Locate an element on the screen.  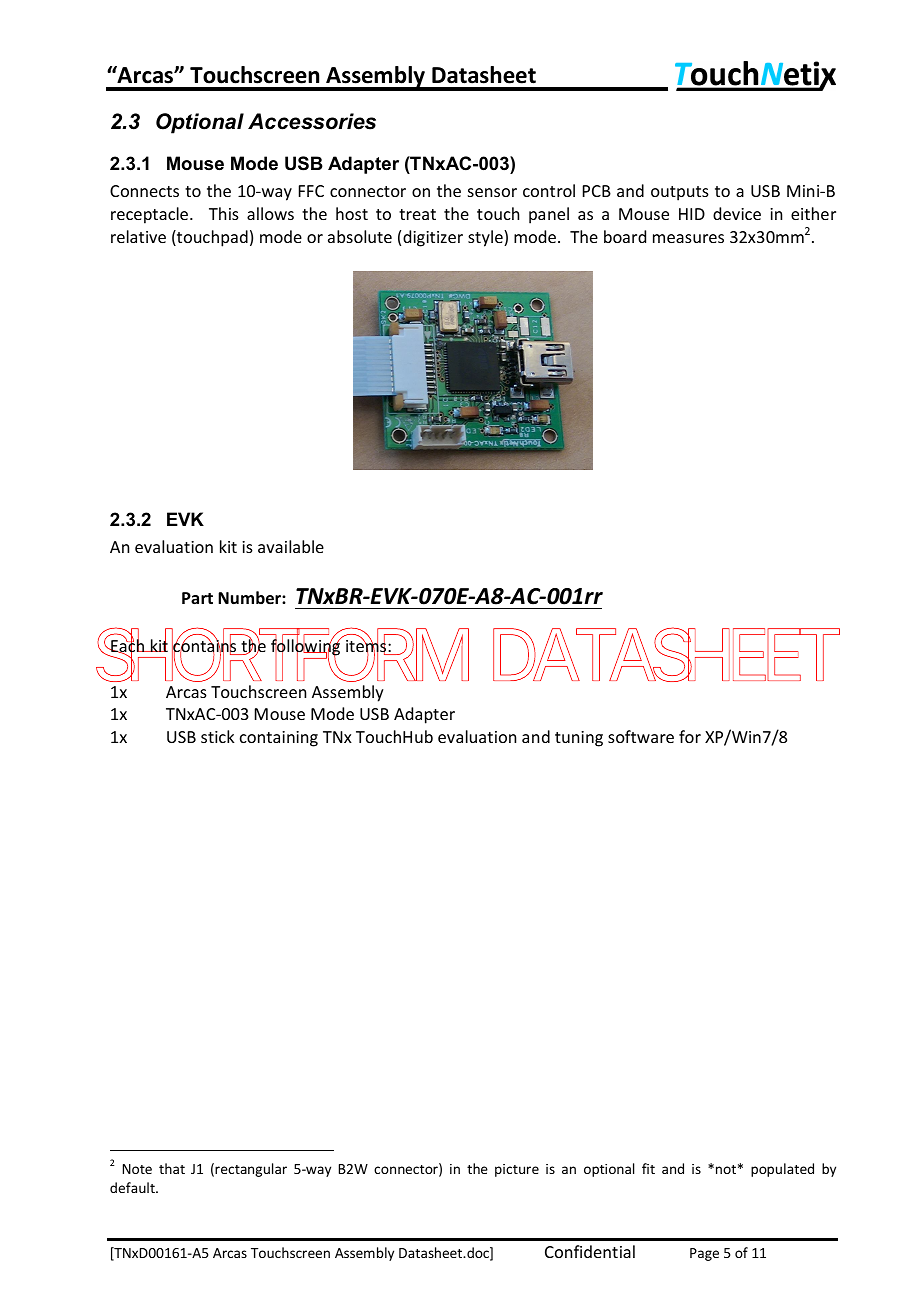
populated is located at coordinates (782, 1170).
